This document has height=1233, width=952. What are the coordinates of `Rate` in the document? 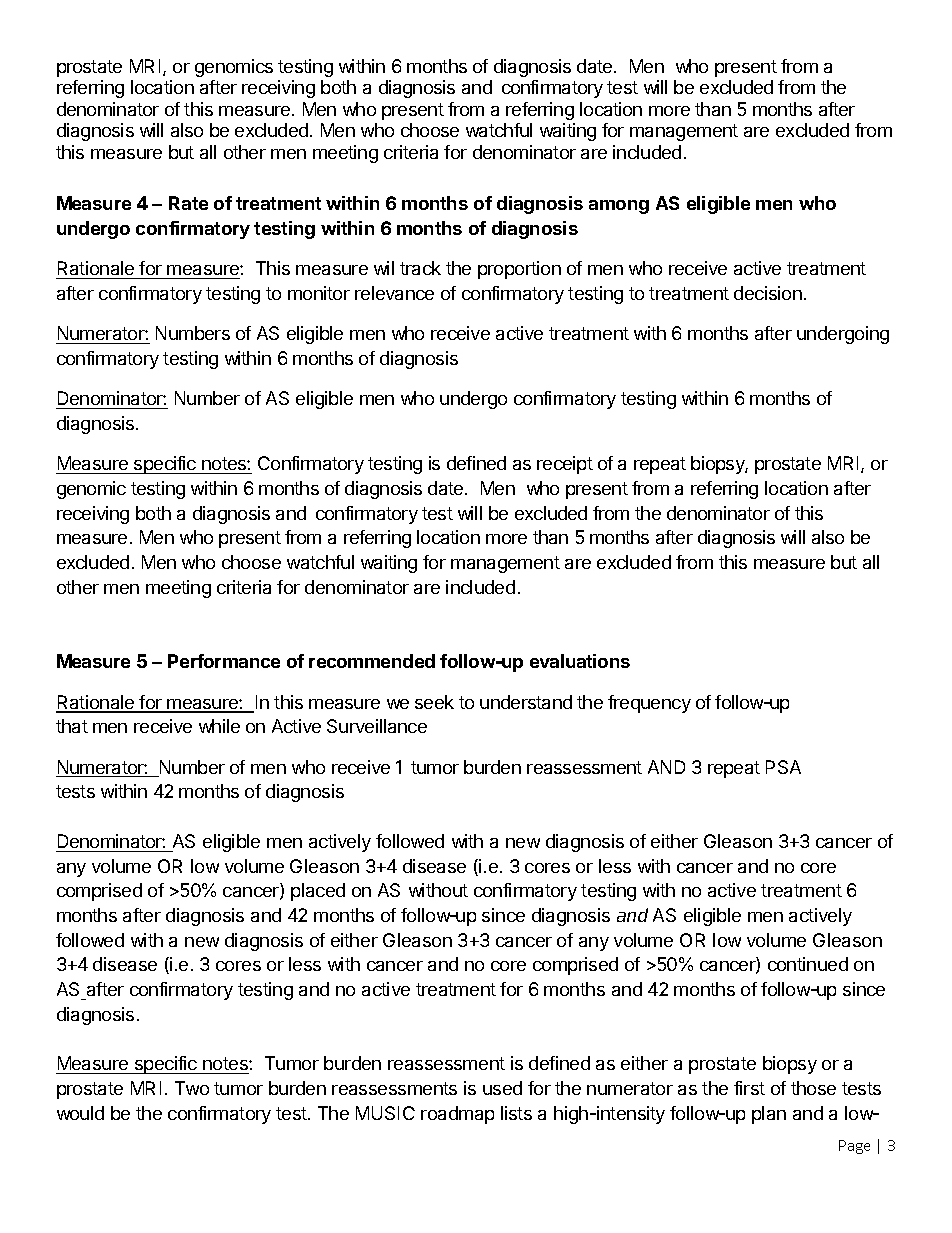 It's located at (188, 203).
